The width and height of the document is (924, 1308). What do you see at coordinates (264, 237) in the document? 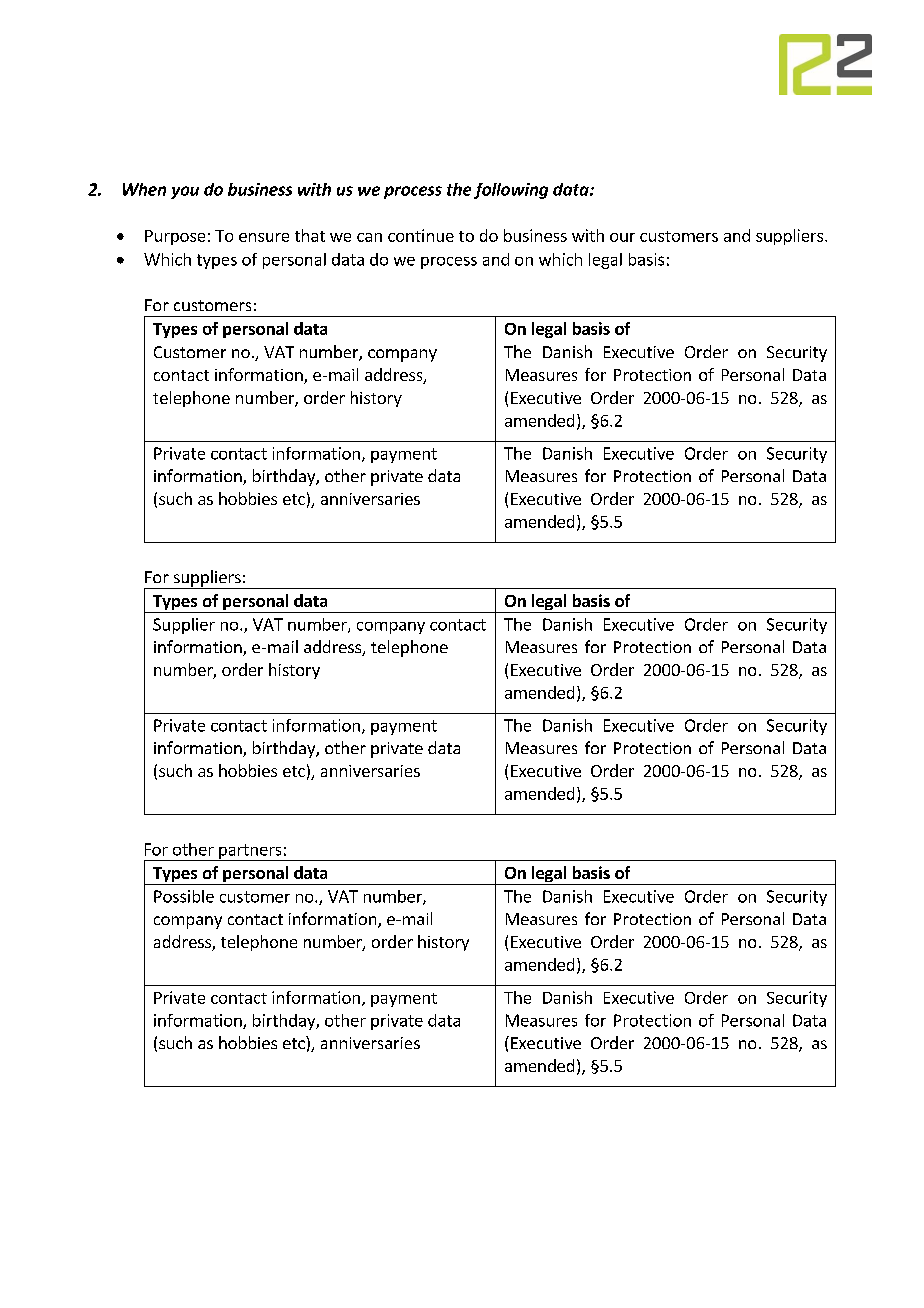
I see `ensure` at bounding box center [264, 237].
